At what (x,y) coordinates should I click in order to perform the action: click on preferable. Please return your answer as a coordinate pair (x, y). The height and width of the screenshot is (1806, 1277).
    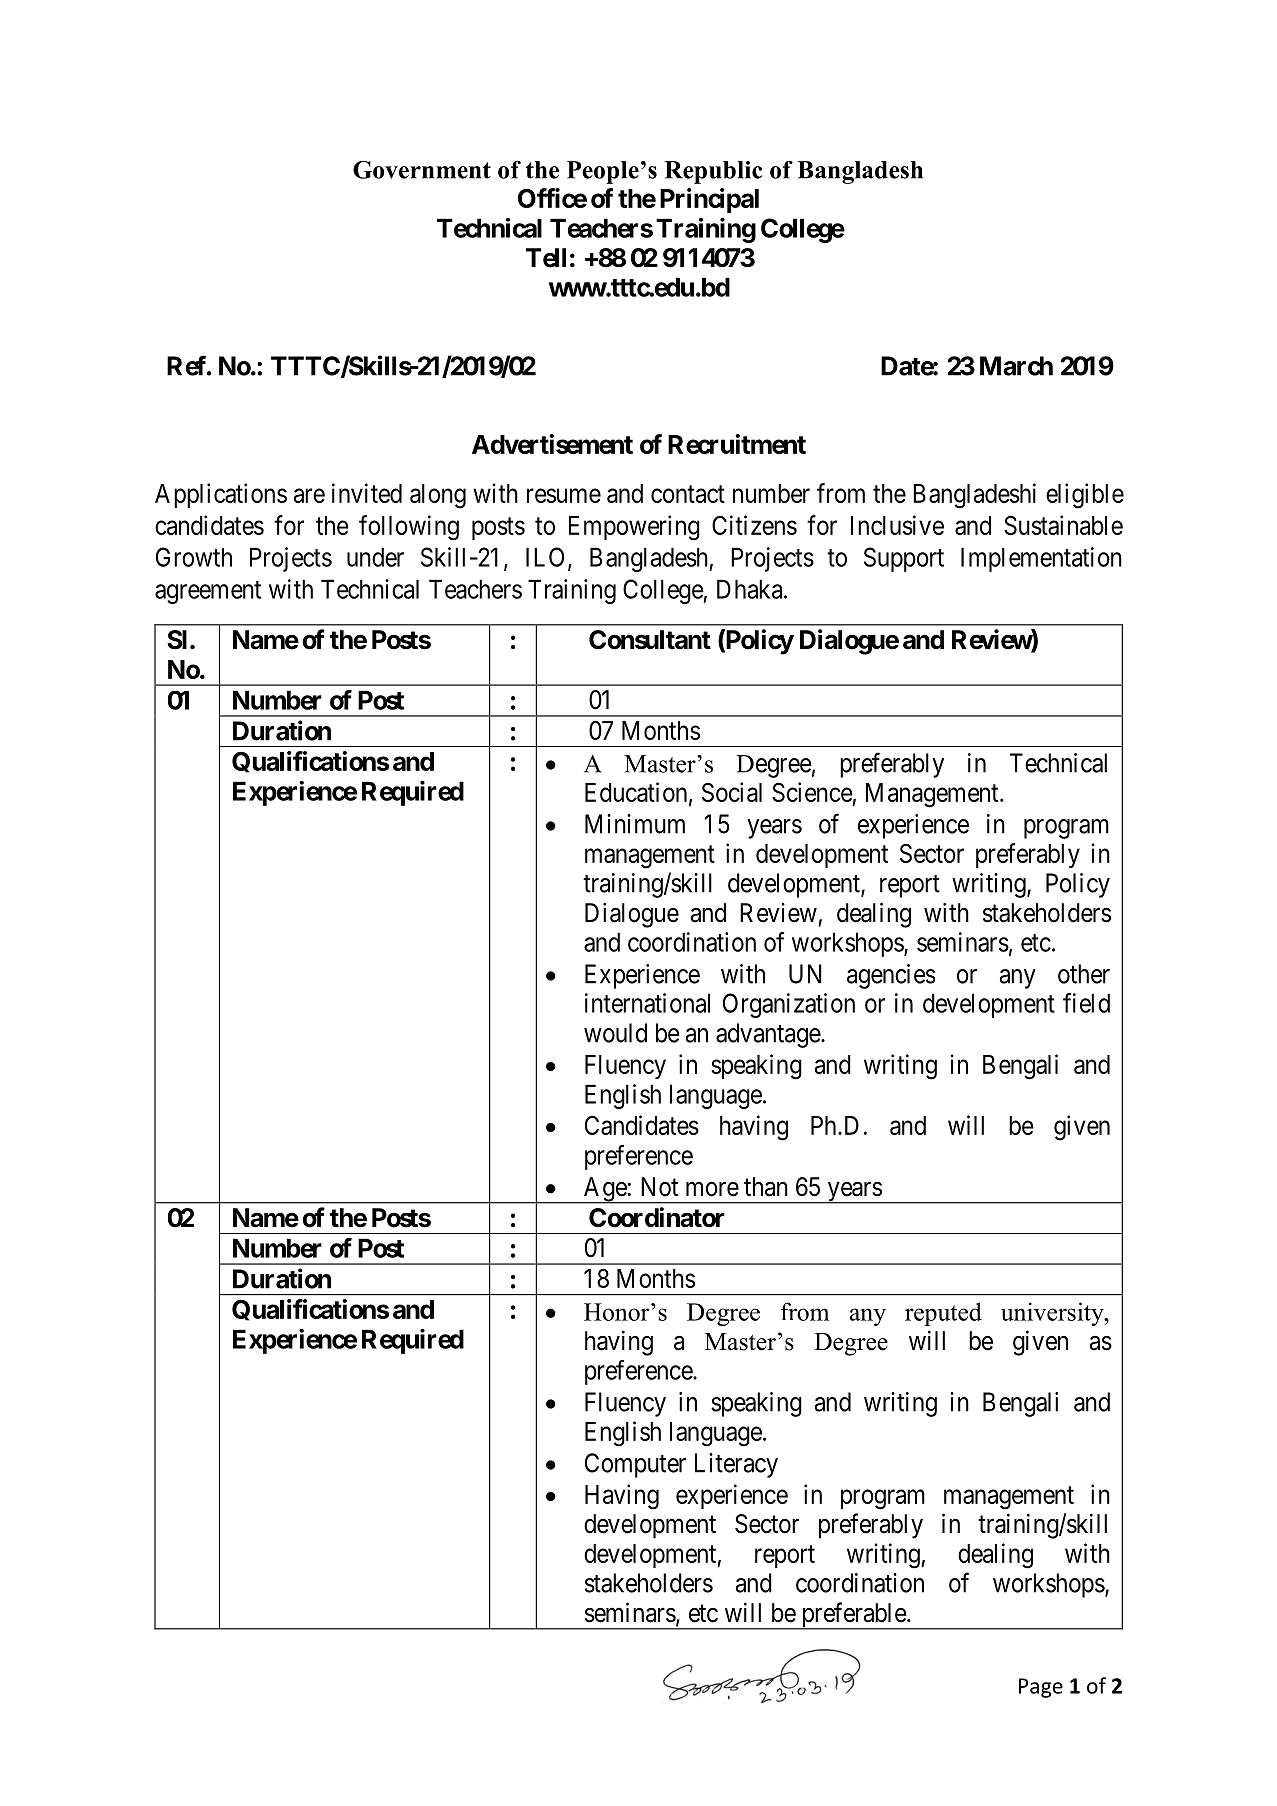
    Looking at the image, I should click on (853, 1616).
